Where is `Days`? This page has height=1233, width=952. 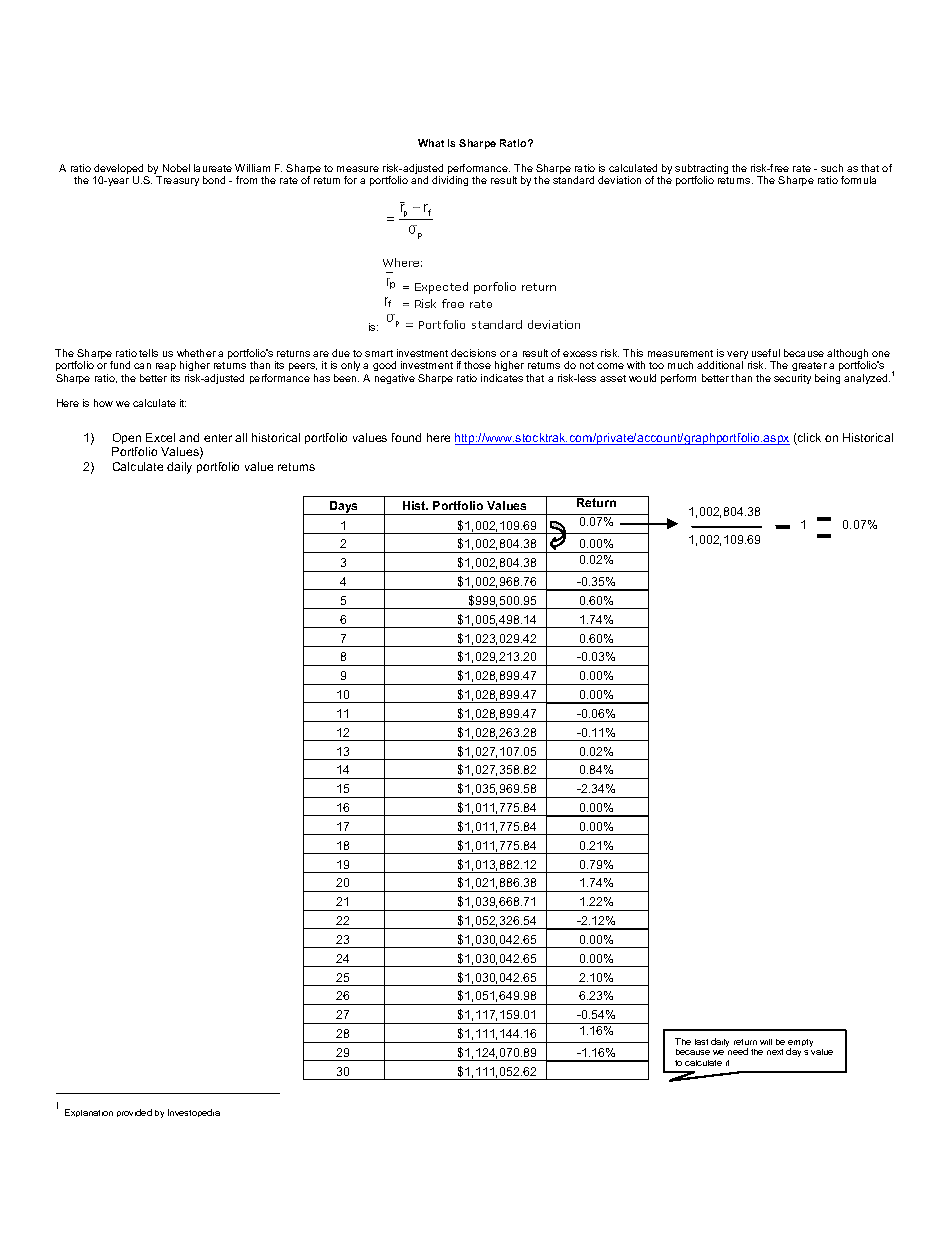 Days is located at coordinates (344, 508).
